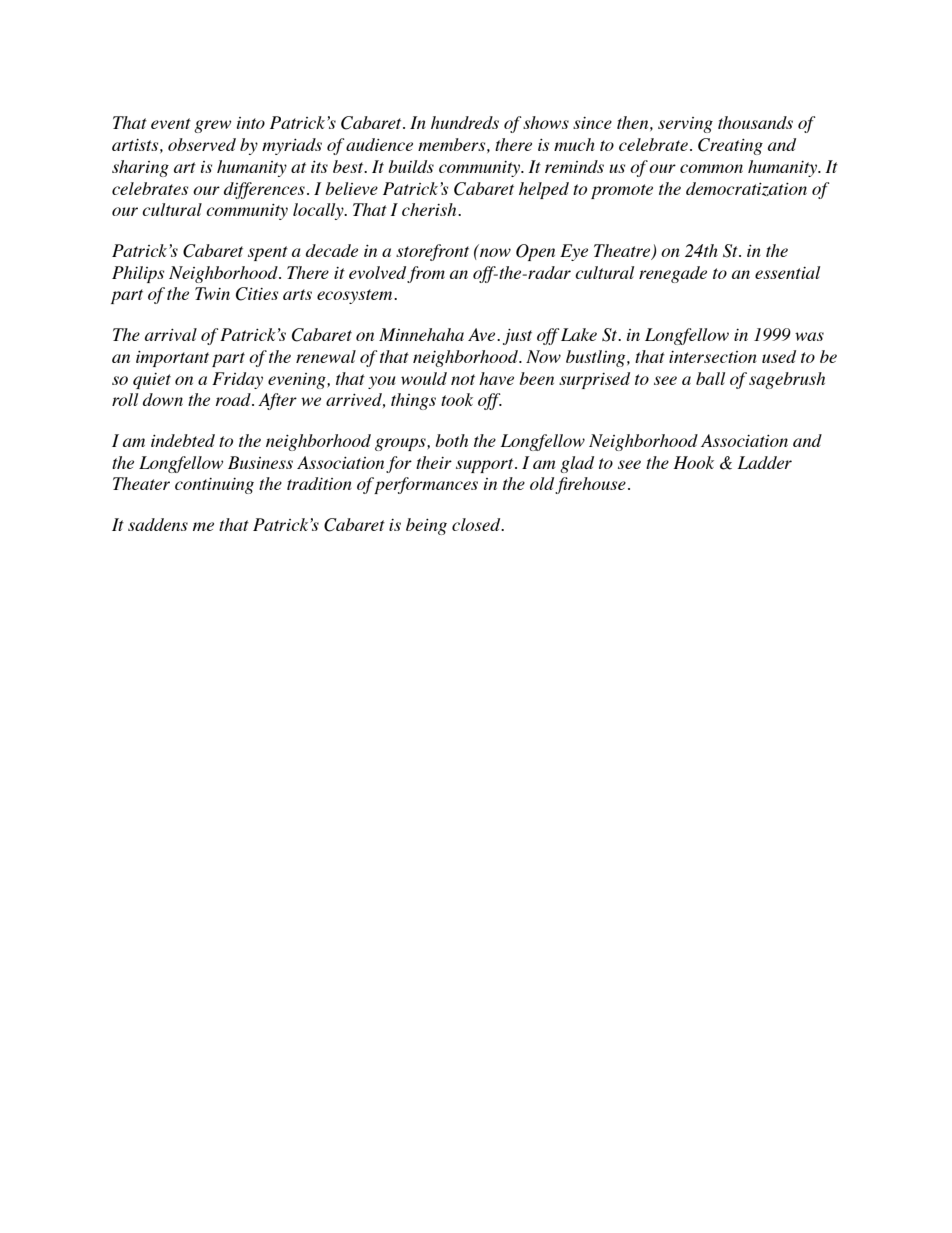  Describe the element at coordinates (463, 379) in the page. I see `not` at that location.
